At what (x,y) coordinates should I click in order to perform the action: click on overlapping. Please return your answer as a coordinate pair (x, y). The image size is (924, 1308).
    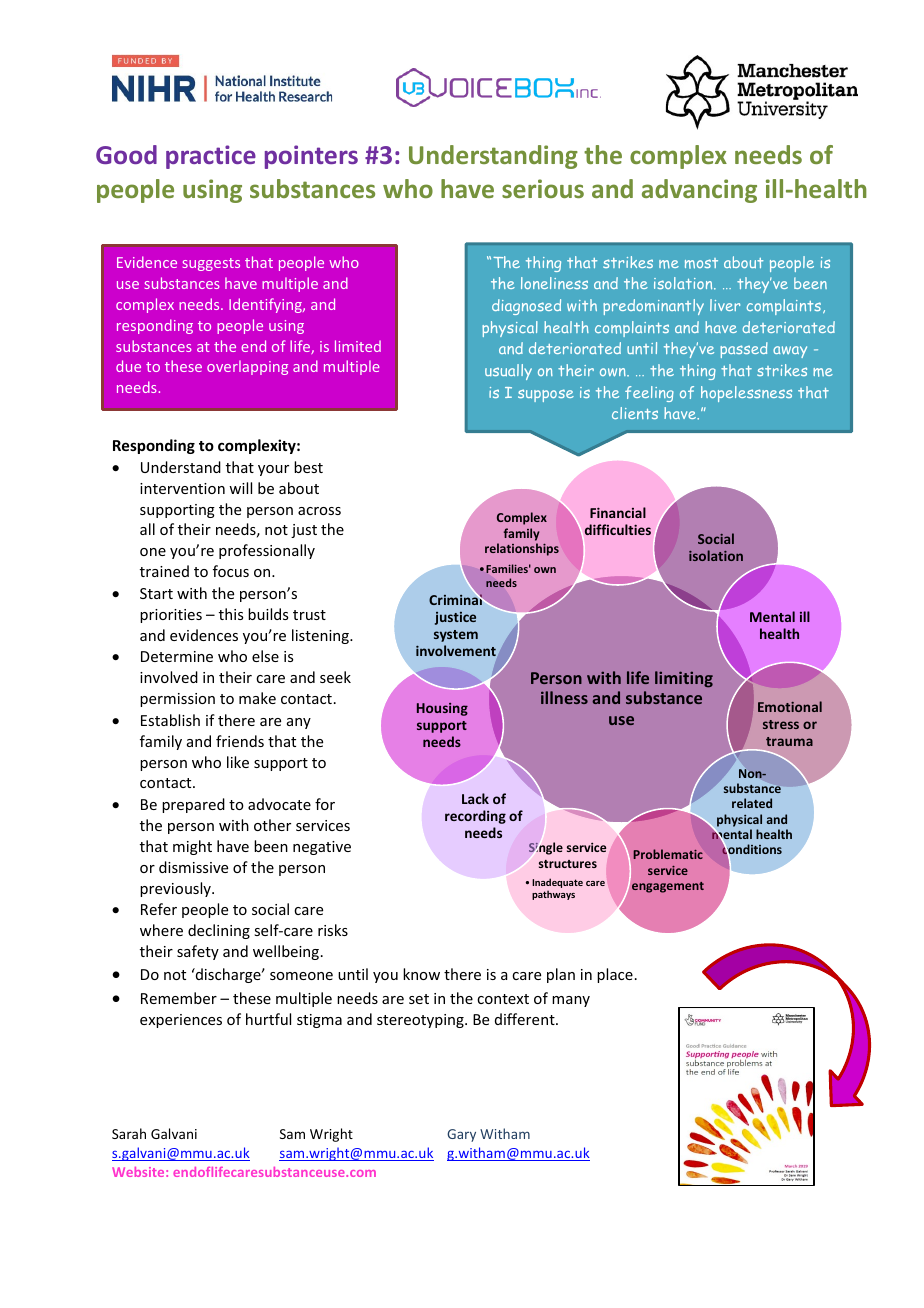
    Looking at the image, I should click on (247, 367).
